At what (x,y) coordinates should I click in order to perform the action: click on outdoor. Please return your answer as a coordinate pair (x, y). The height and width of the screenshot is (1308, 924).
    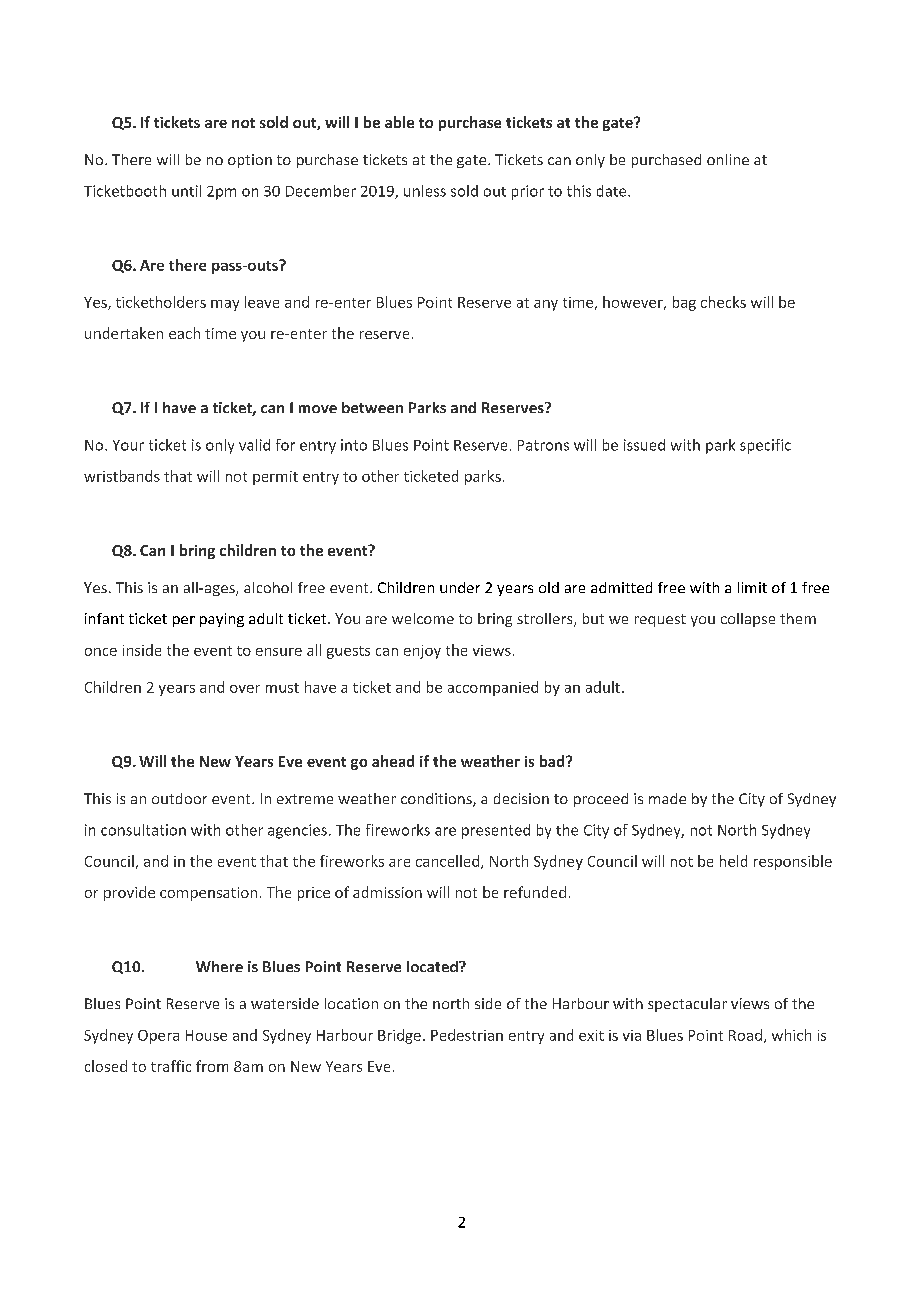
    Looking at the image, I should click on (179, 798).
